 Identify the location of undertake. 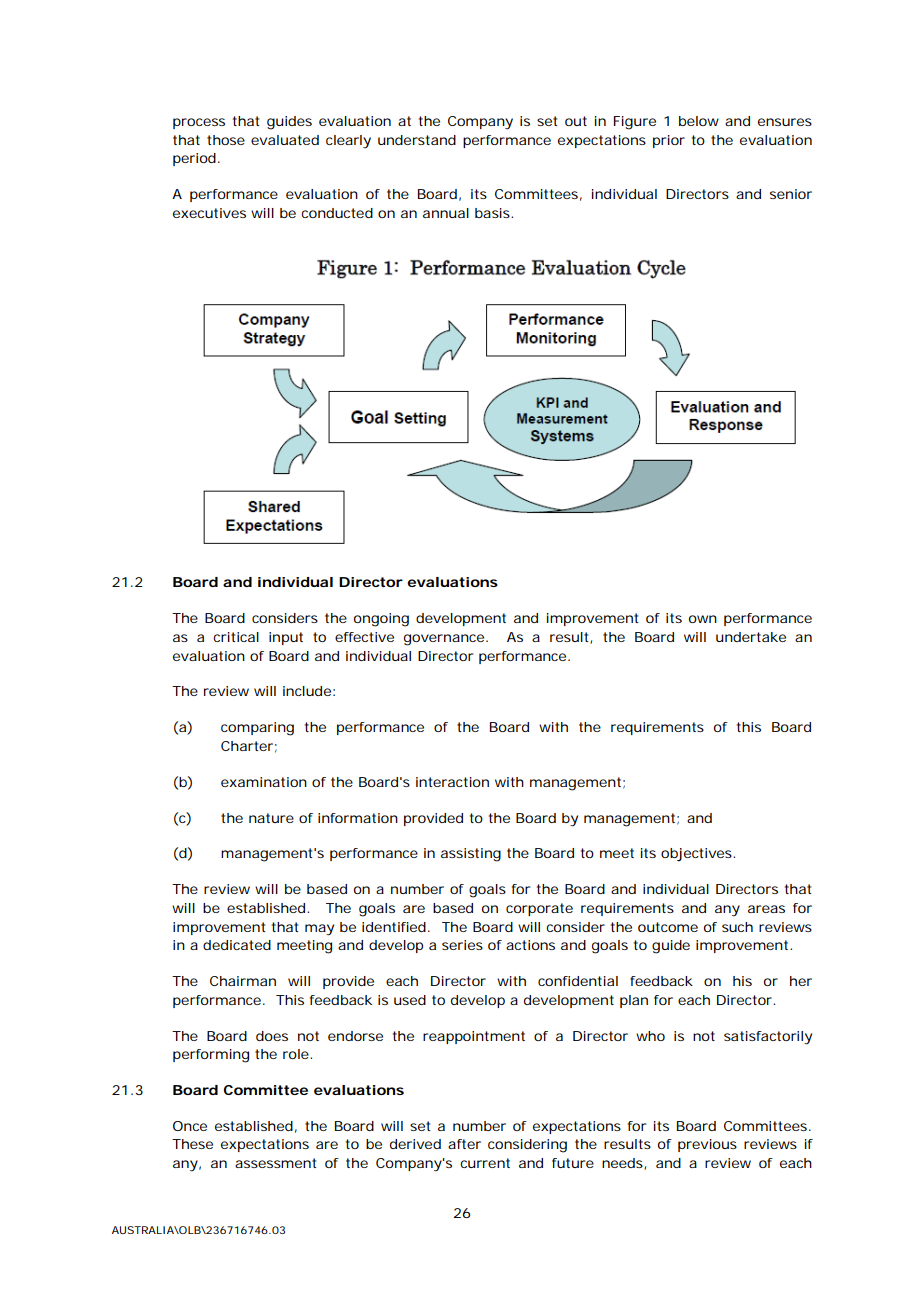
(751, 637).
